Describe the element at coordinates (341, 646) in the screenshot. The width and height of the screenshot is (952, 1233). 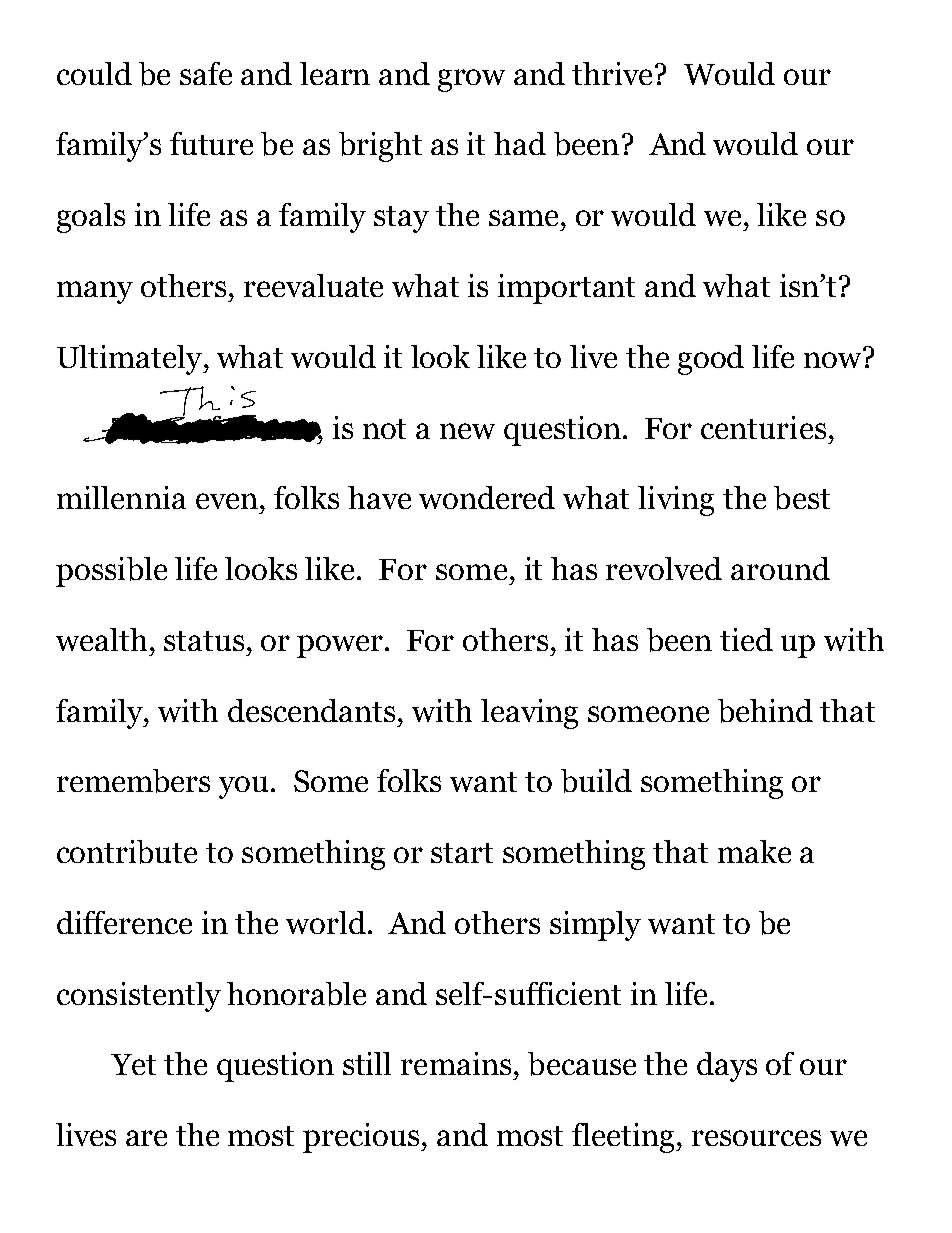
I see `power` at that location.
